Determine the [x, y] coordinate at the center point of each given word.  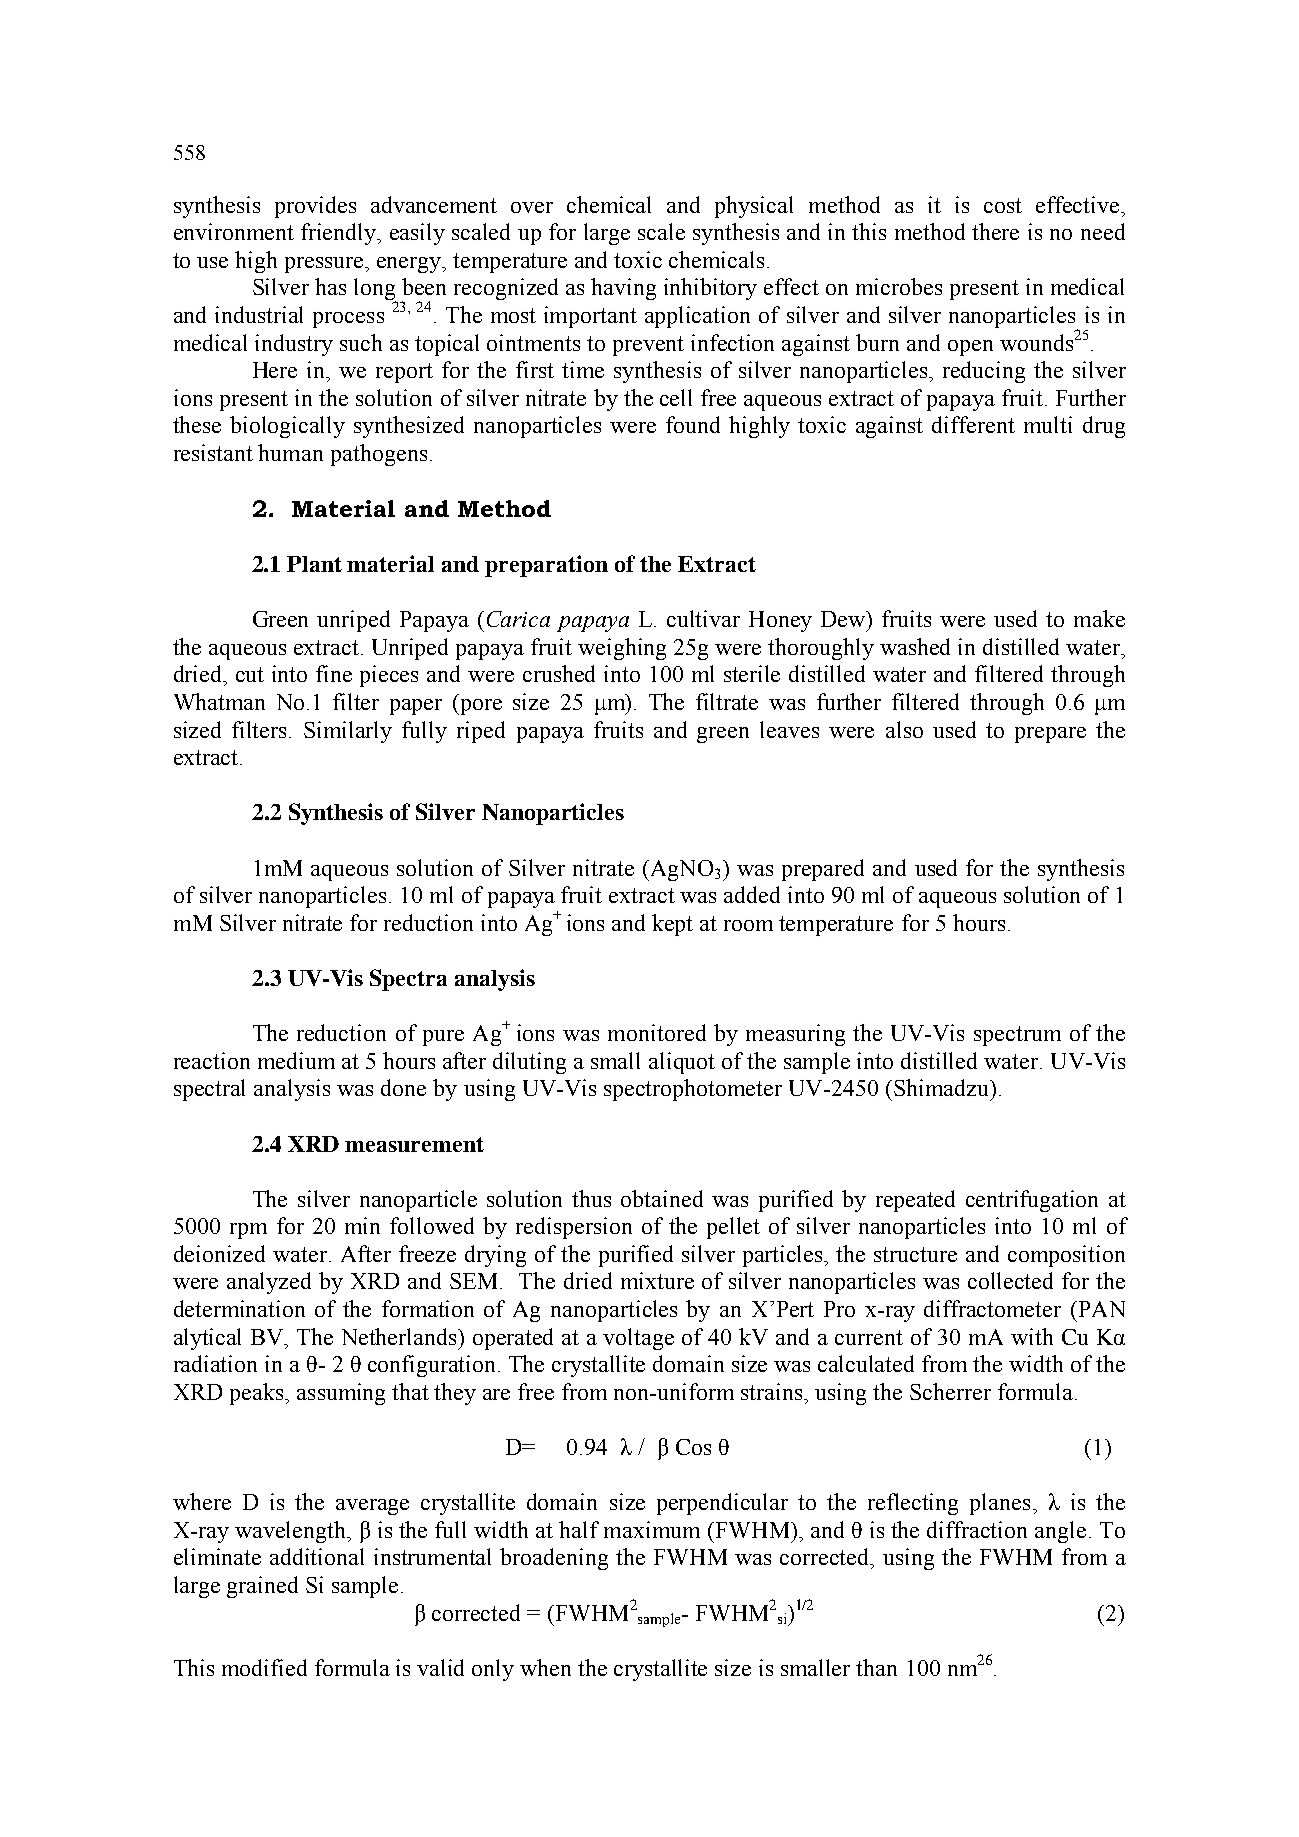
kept [672, 925]
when [545, 1667]
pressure [325, 265]
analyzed [269, 1283]
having [623, 289]
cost [1003, 205]
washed [915, 646]
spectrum [1017, 1036]
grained [262, 1587]
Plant [314, 564]
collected [1010, 1280]
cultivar [703, 618]
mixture [657, 1280]
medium [296, 1060]
